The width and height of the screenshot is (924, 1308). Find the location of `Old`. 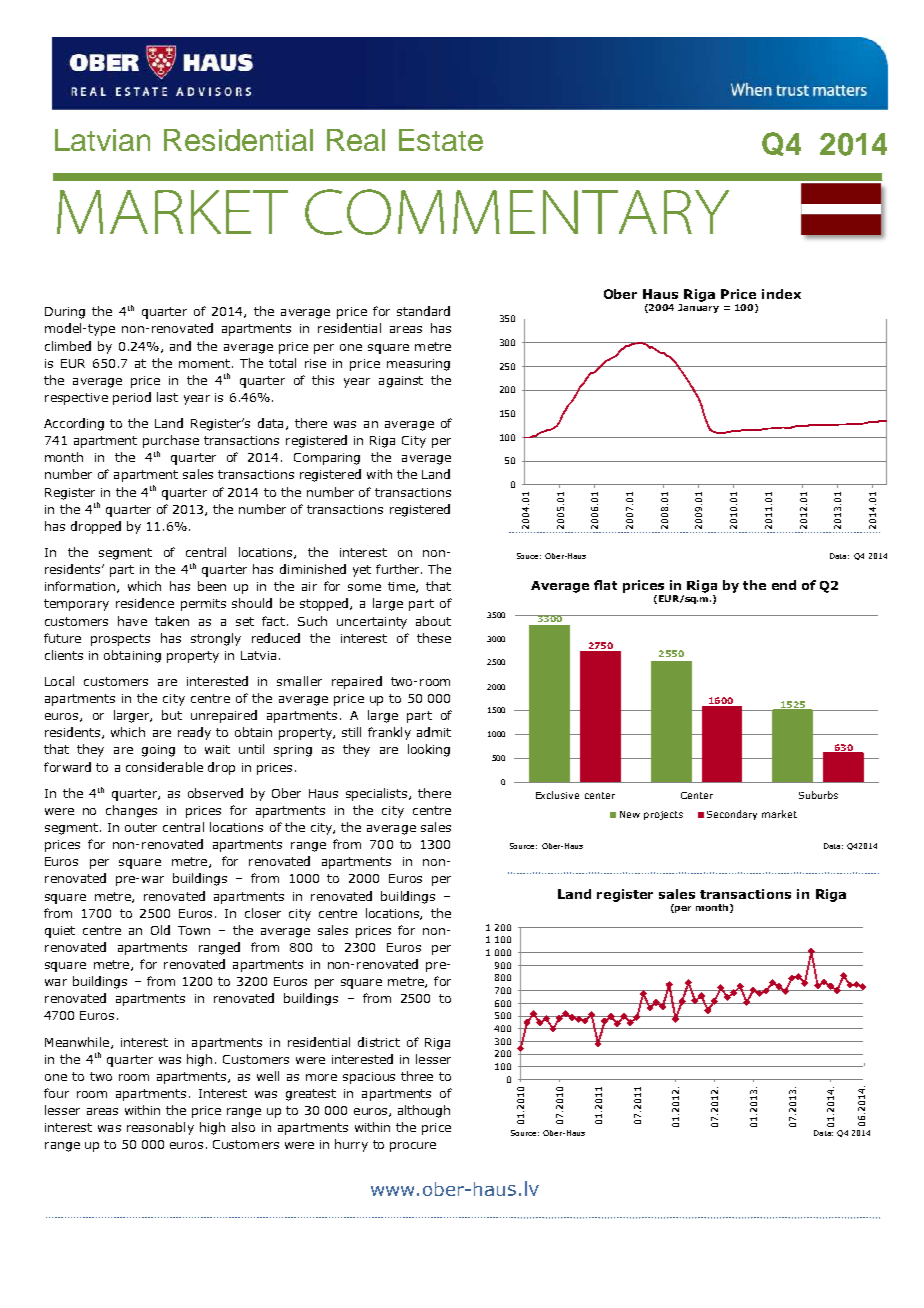

Old is located at coordinates (160, 930).
